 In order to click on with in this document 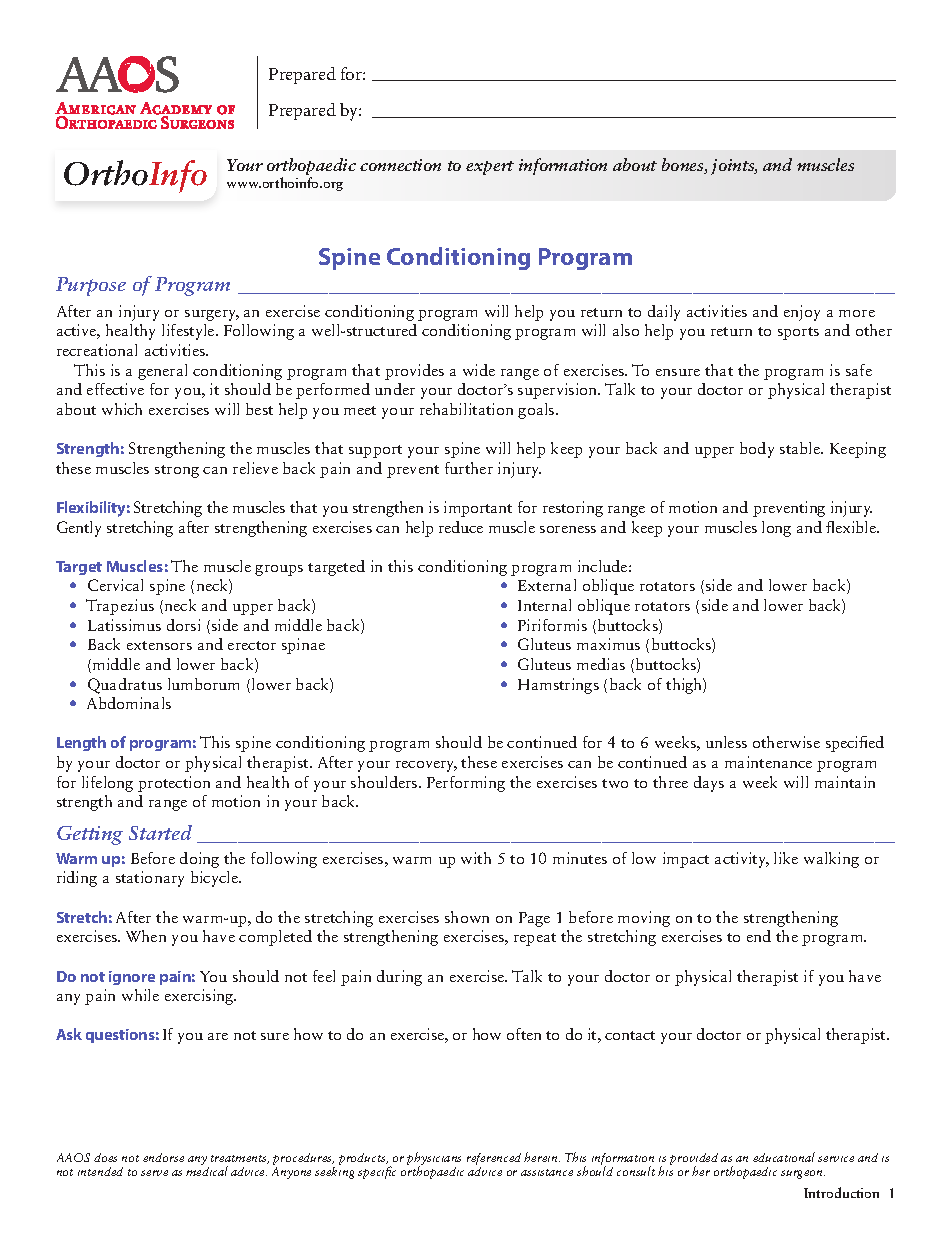, I will do `click(476, 858)`.
